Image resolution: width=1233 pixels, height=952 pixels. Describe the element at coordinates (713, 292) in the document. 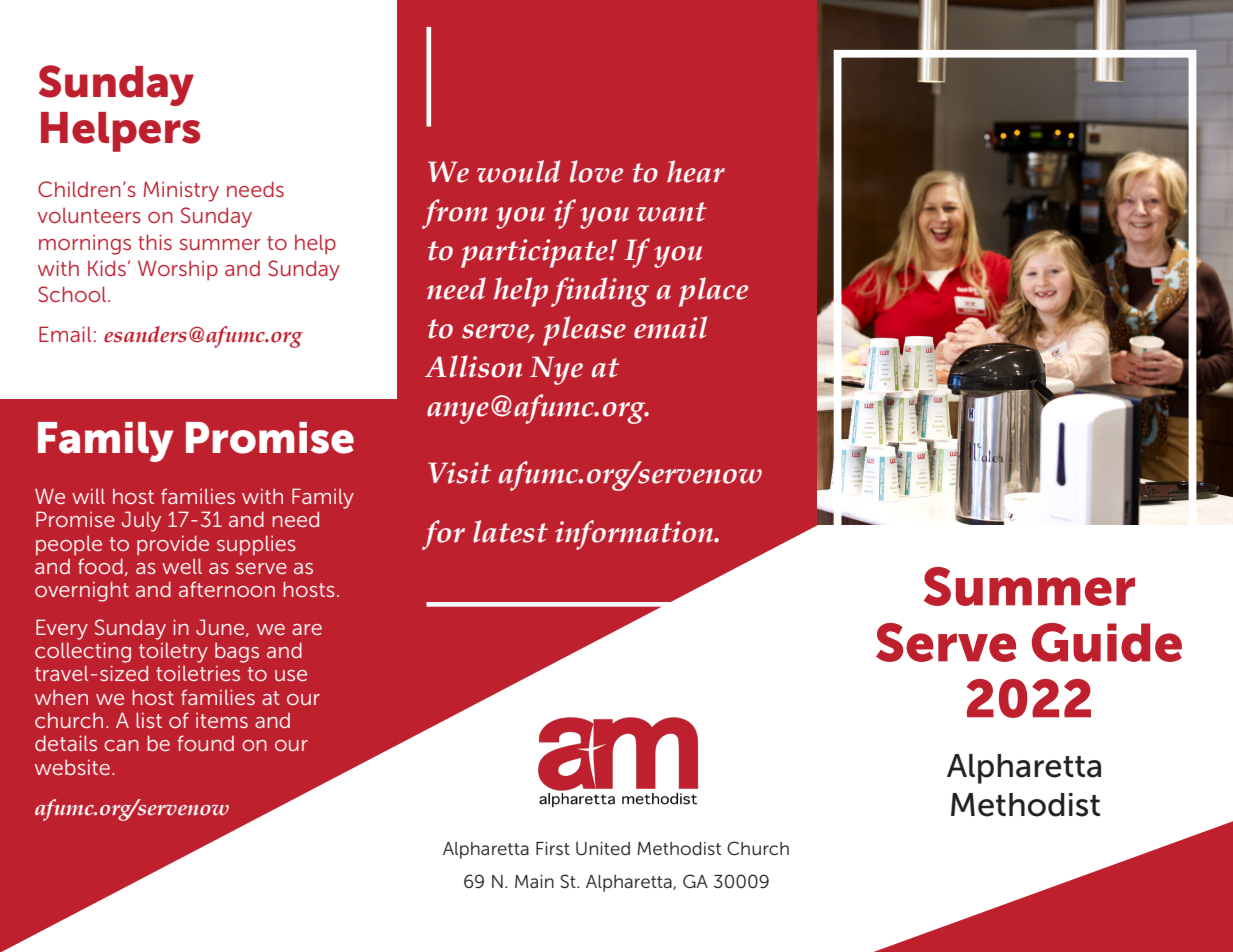

I see `place` at that location.
